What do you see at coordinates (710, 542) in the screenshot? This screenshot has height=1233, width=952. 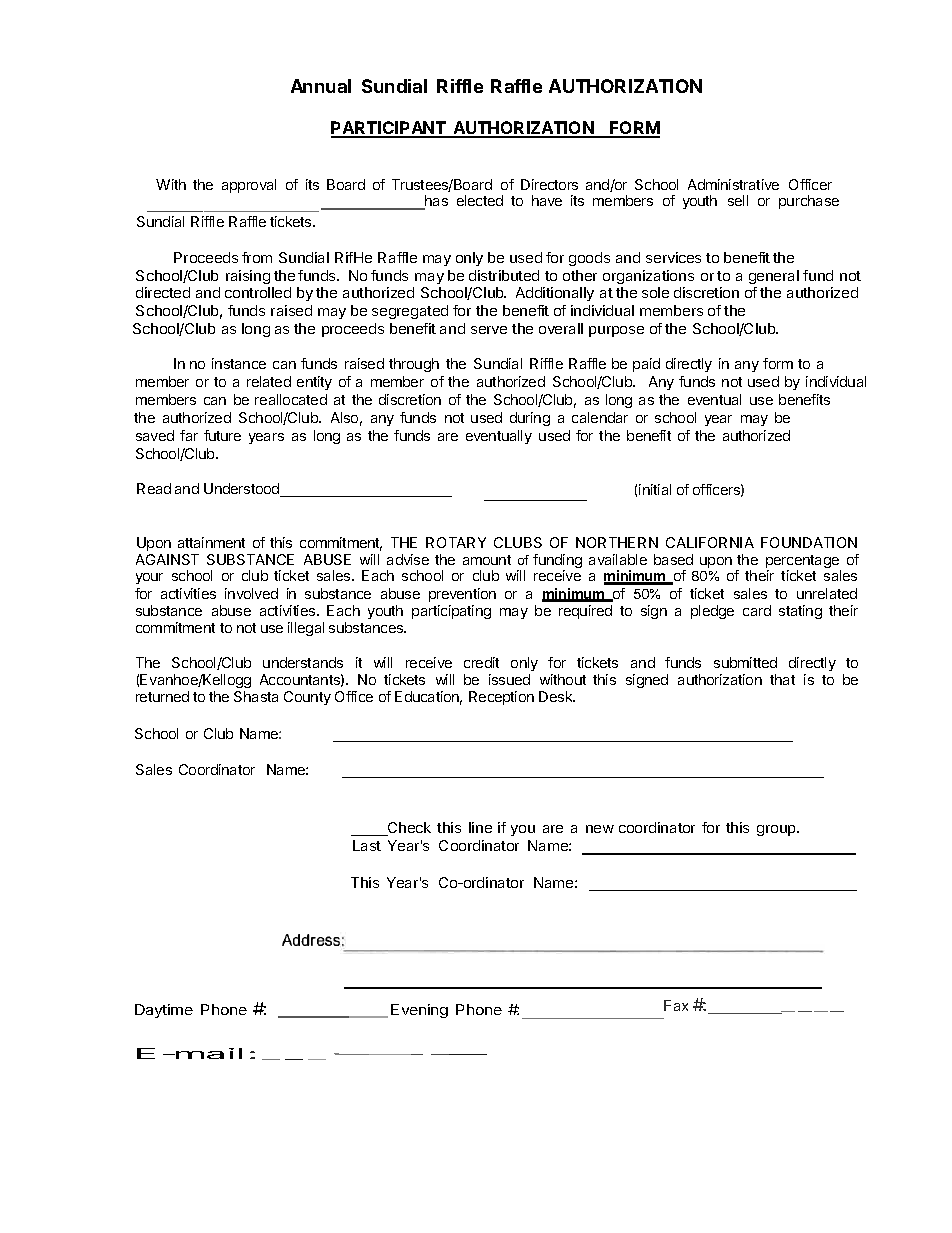 I see `CALIFORNIA` at bounding box center [710, 542].
